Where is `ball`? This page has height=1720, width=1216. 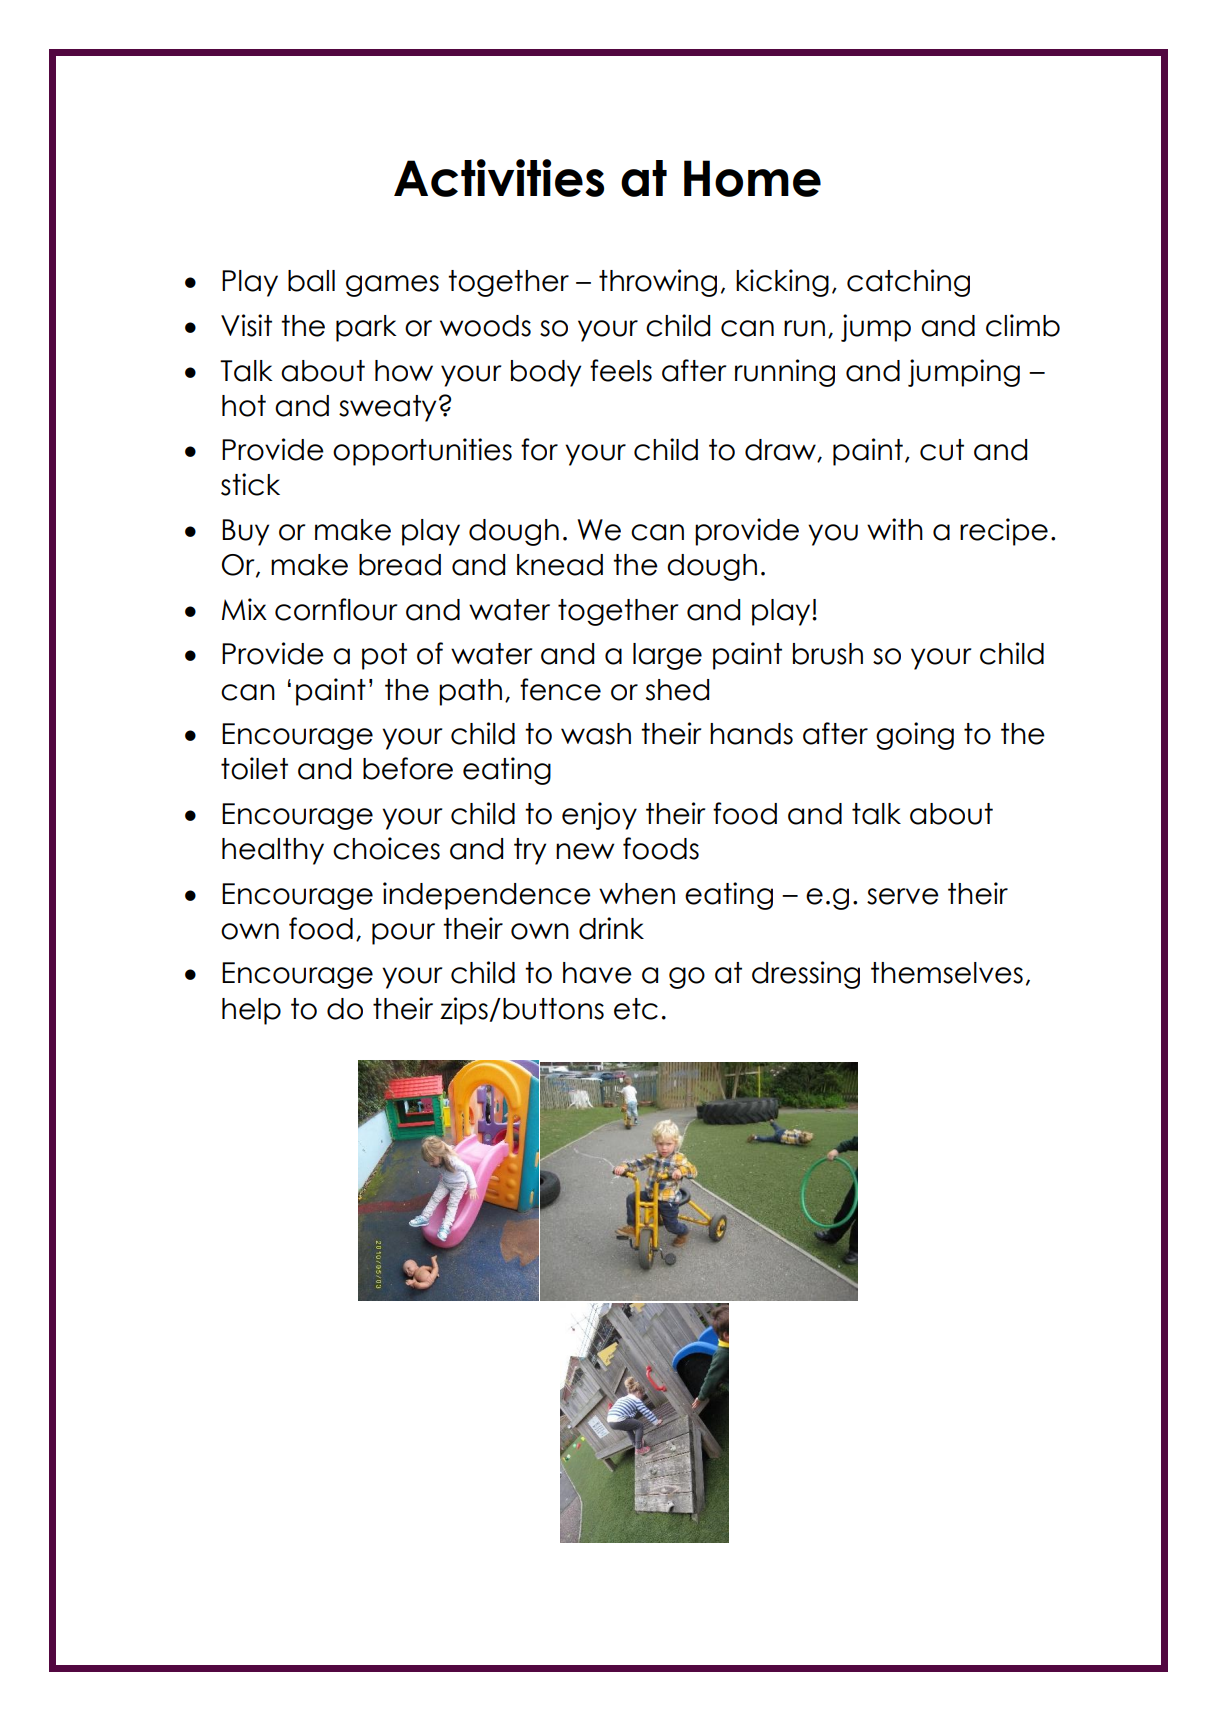 ball is located at coordinates (311, 281).
